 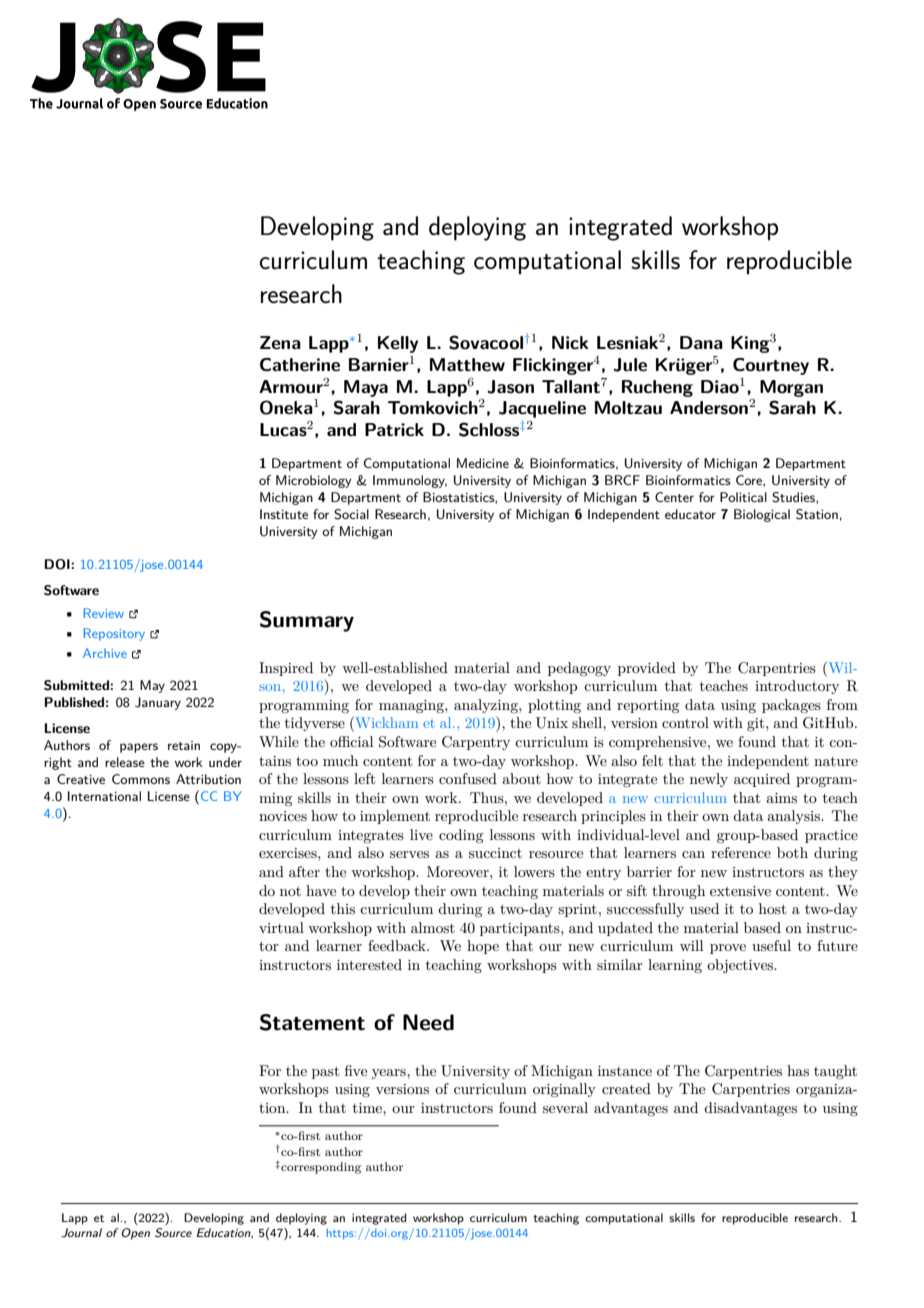 I want to click on introductory, so click(x=797, y=687).
